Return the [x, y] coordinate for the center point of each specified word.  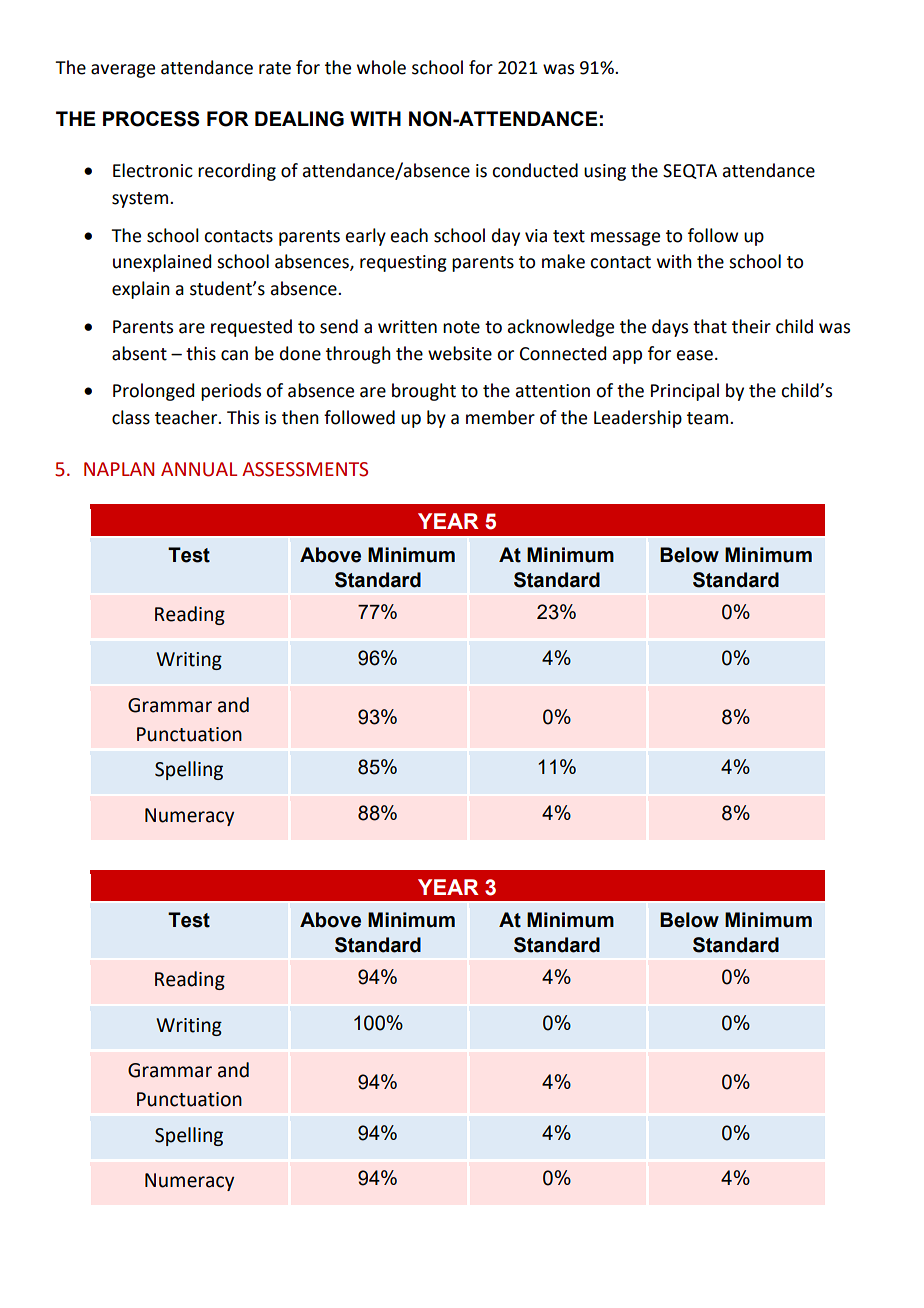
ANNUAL [199, 469]
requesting [403, 263]
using [605, 172]
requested [251, 328]
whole [381, 67]
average [123, 71]
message [625, 239]
